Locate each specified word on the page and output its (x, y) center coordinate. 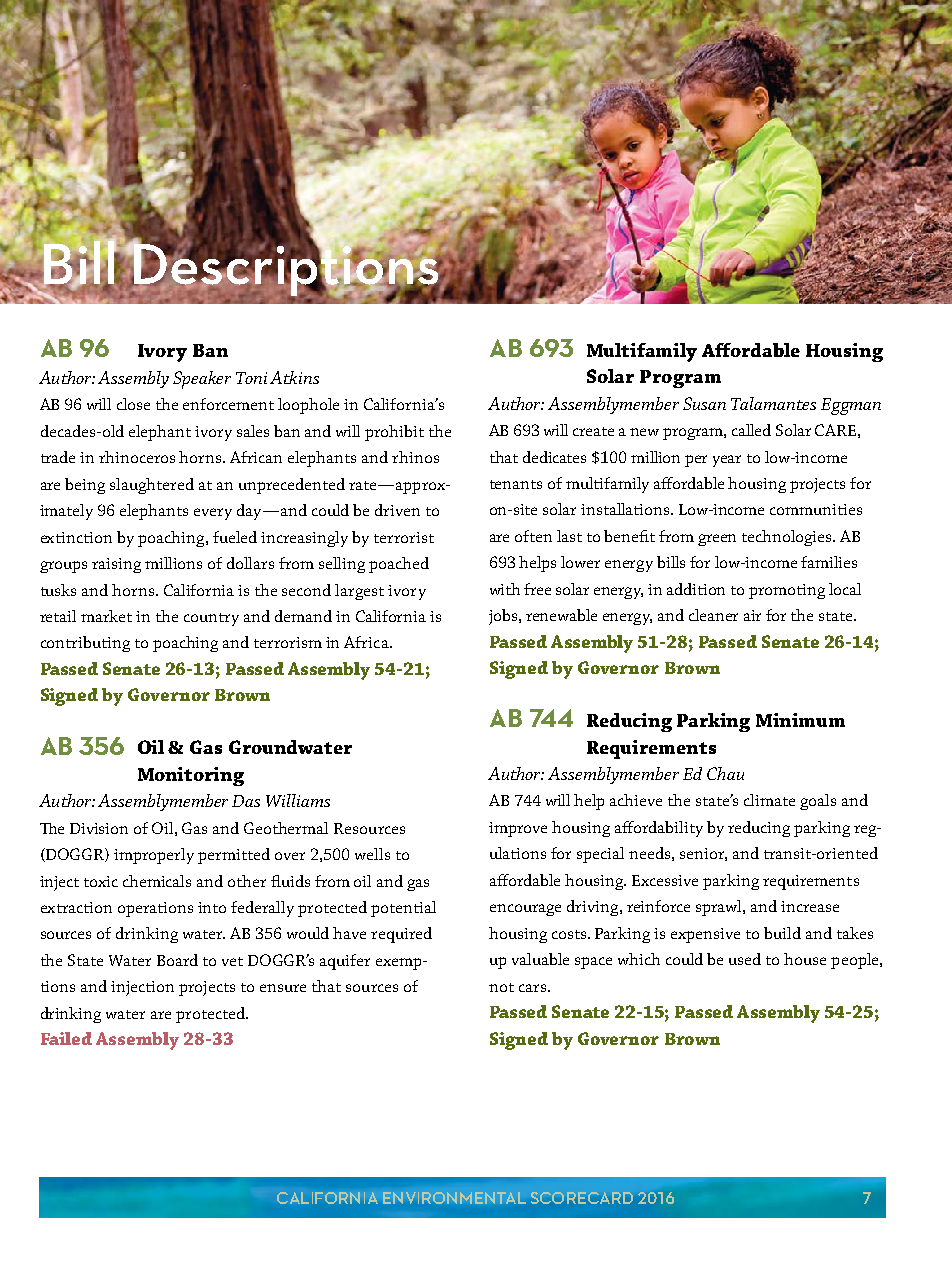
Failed (66, 1038)
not (501, 987)
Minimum (800, 720)
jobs (504, 617)
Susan (704, 403)
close (133, 404)
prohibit (394, 433)
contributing (85, 644)
